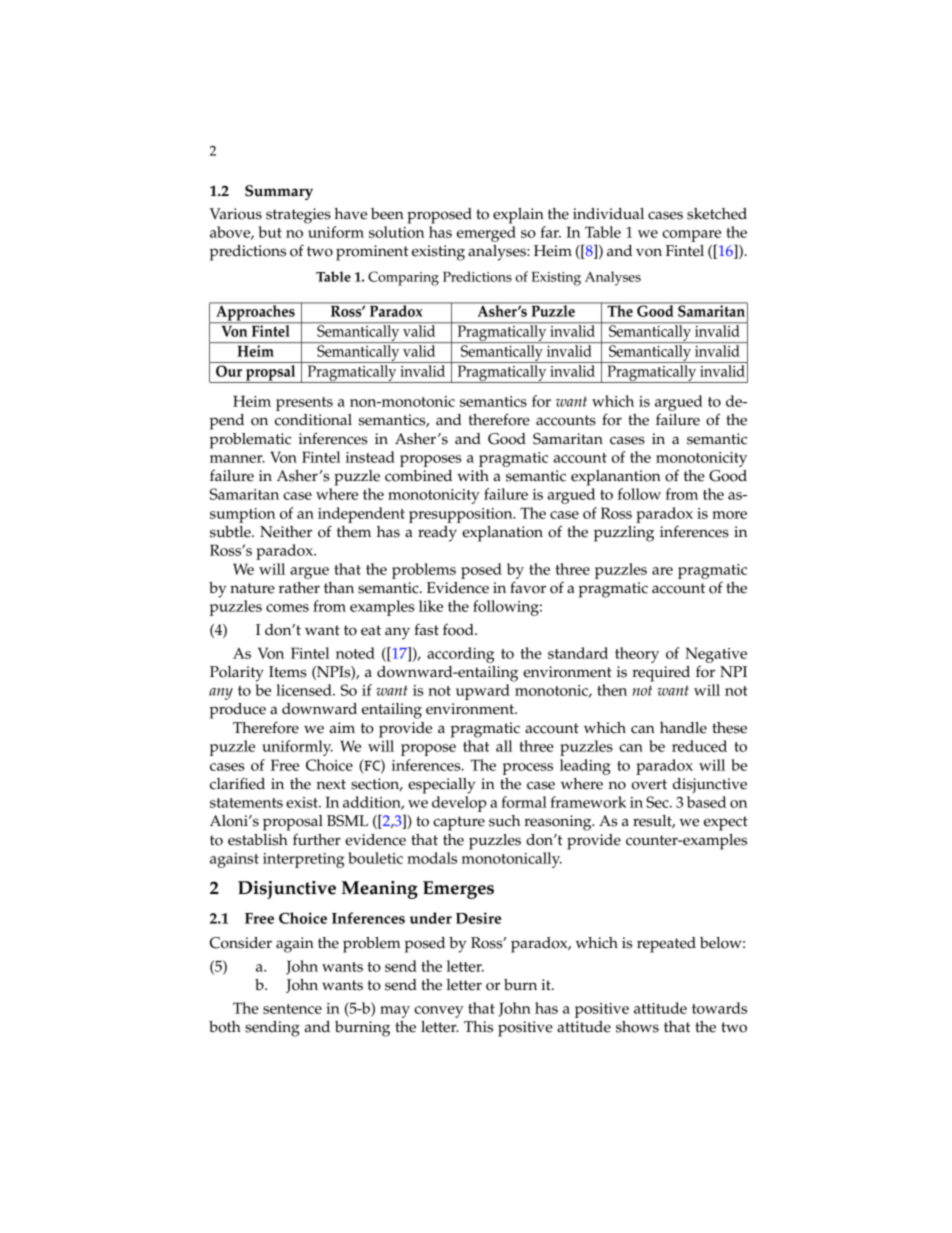 Image resolution: width=952 pixels, height=1233 pixels. I want to click on manner, so click(237, 459).
